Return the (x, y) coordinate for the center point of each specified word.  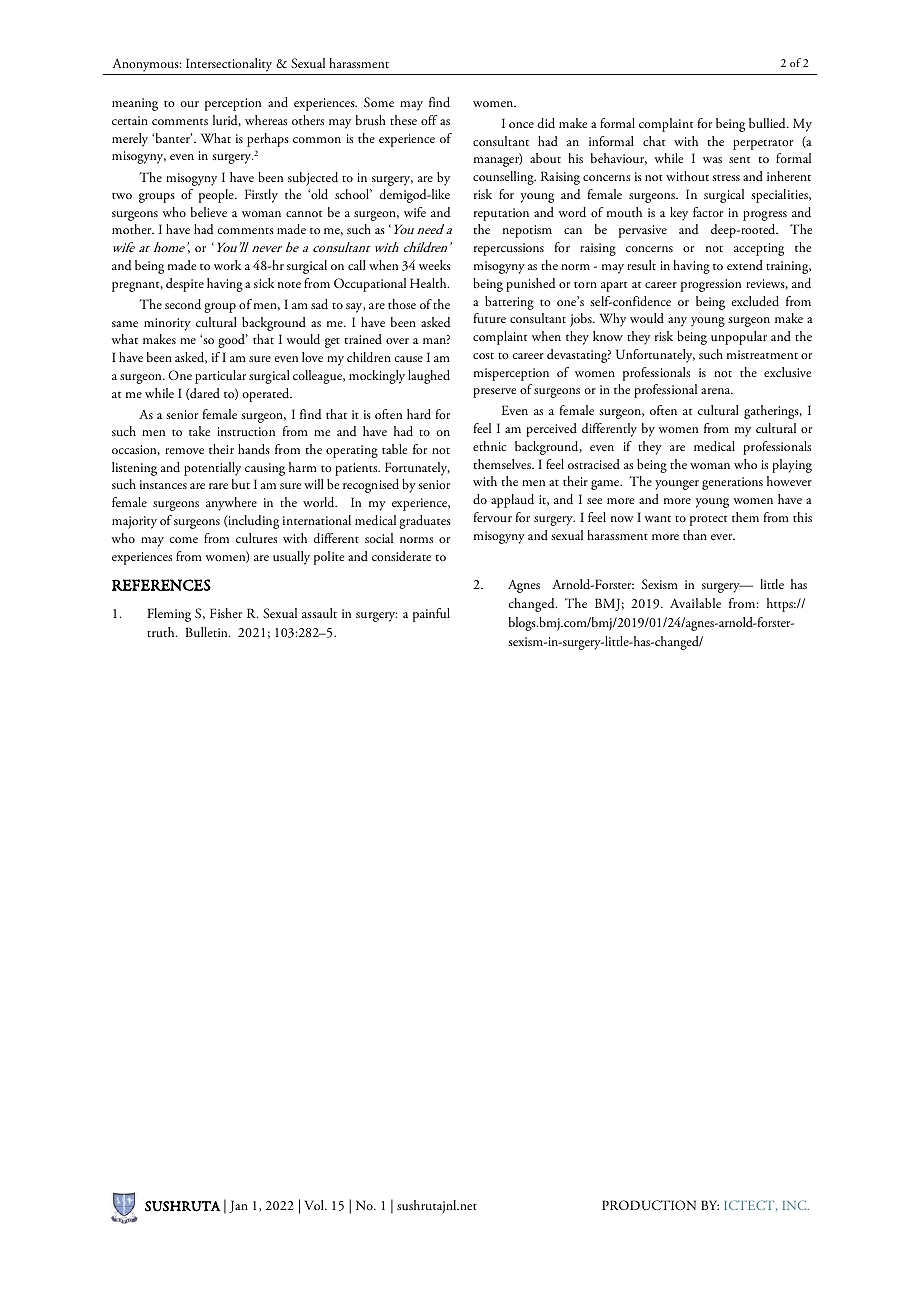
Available (695, 603)
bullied (768, 123)
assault (319, 613)
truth (162, 632)
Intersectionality (229, 65)
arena (717, 391)
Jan (238, 1206)
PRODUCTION (649, 1205)
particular (220, 377)
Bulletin (208, 632)
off (429, 120)
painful (431, 615)
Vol (315, 1205)
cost (483, 355)
